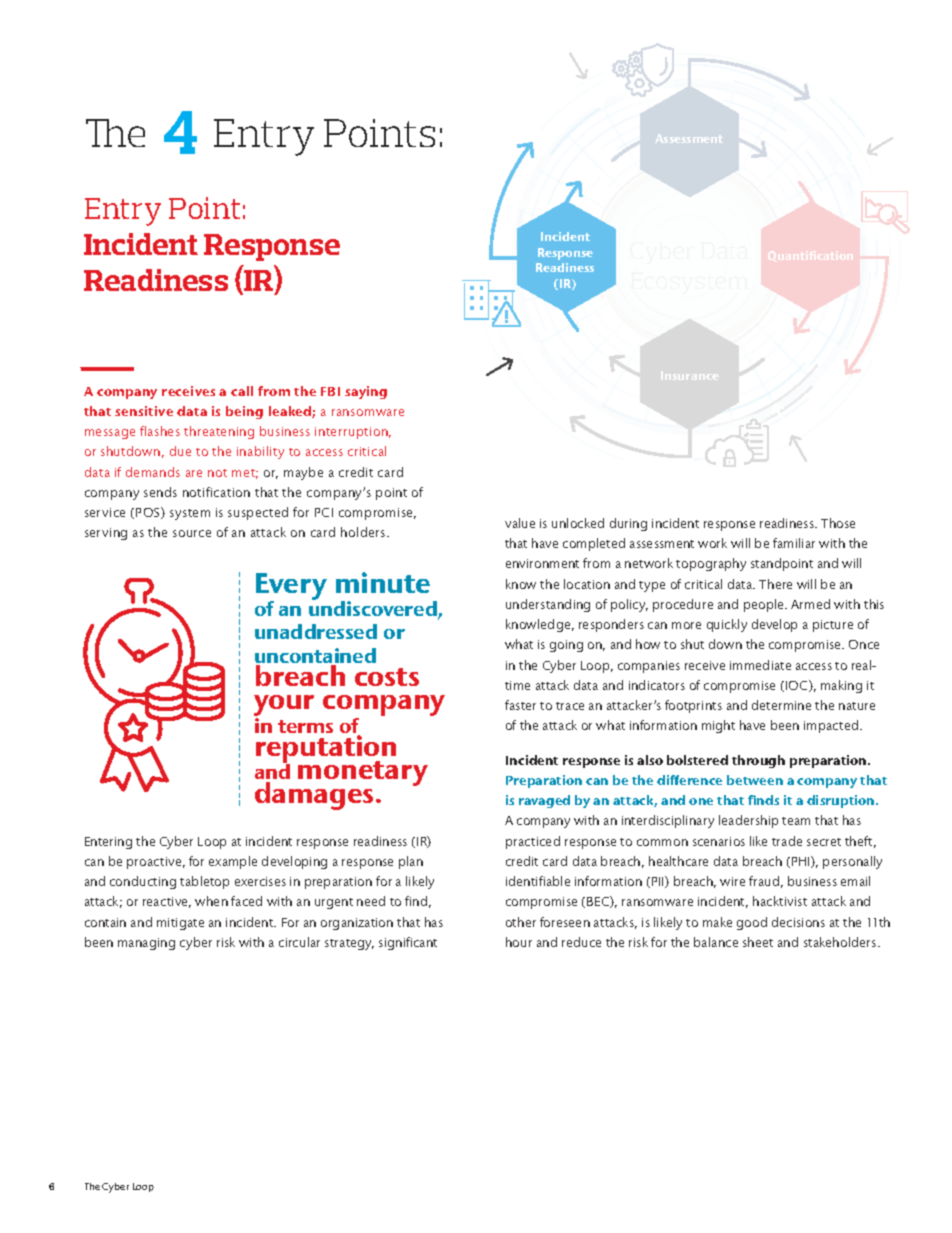  What do you see at coordinates (521, 922) in the screenshot?
I see `other` at bounding box center [521, 922].
